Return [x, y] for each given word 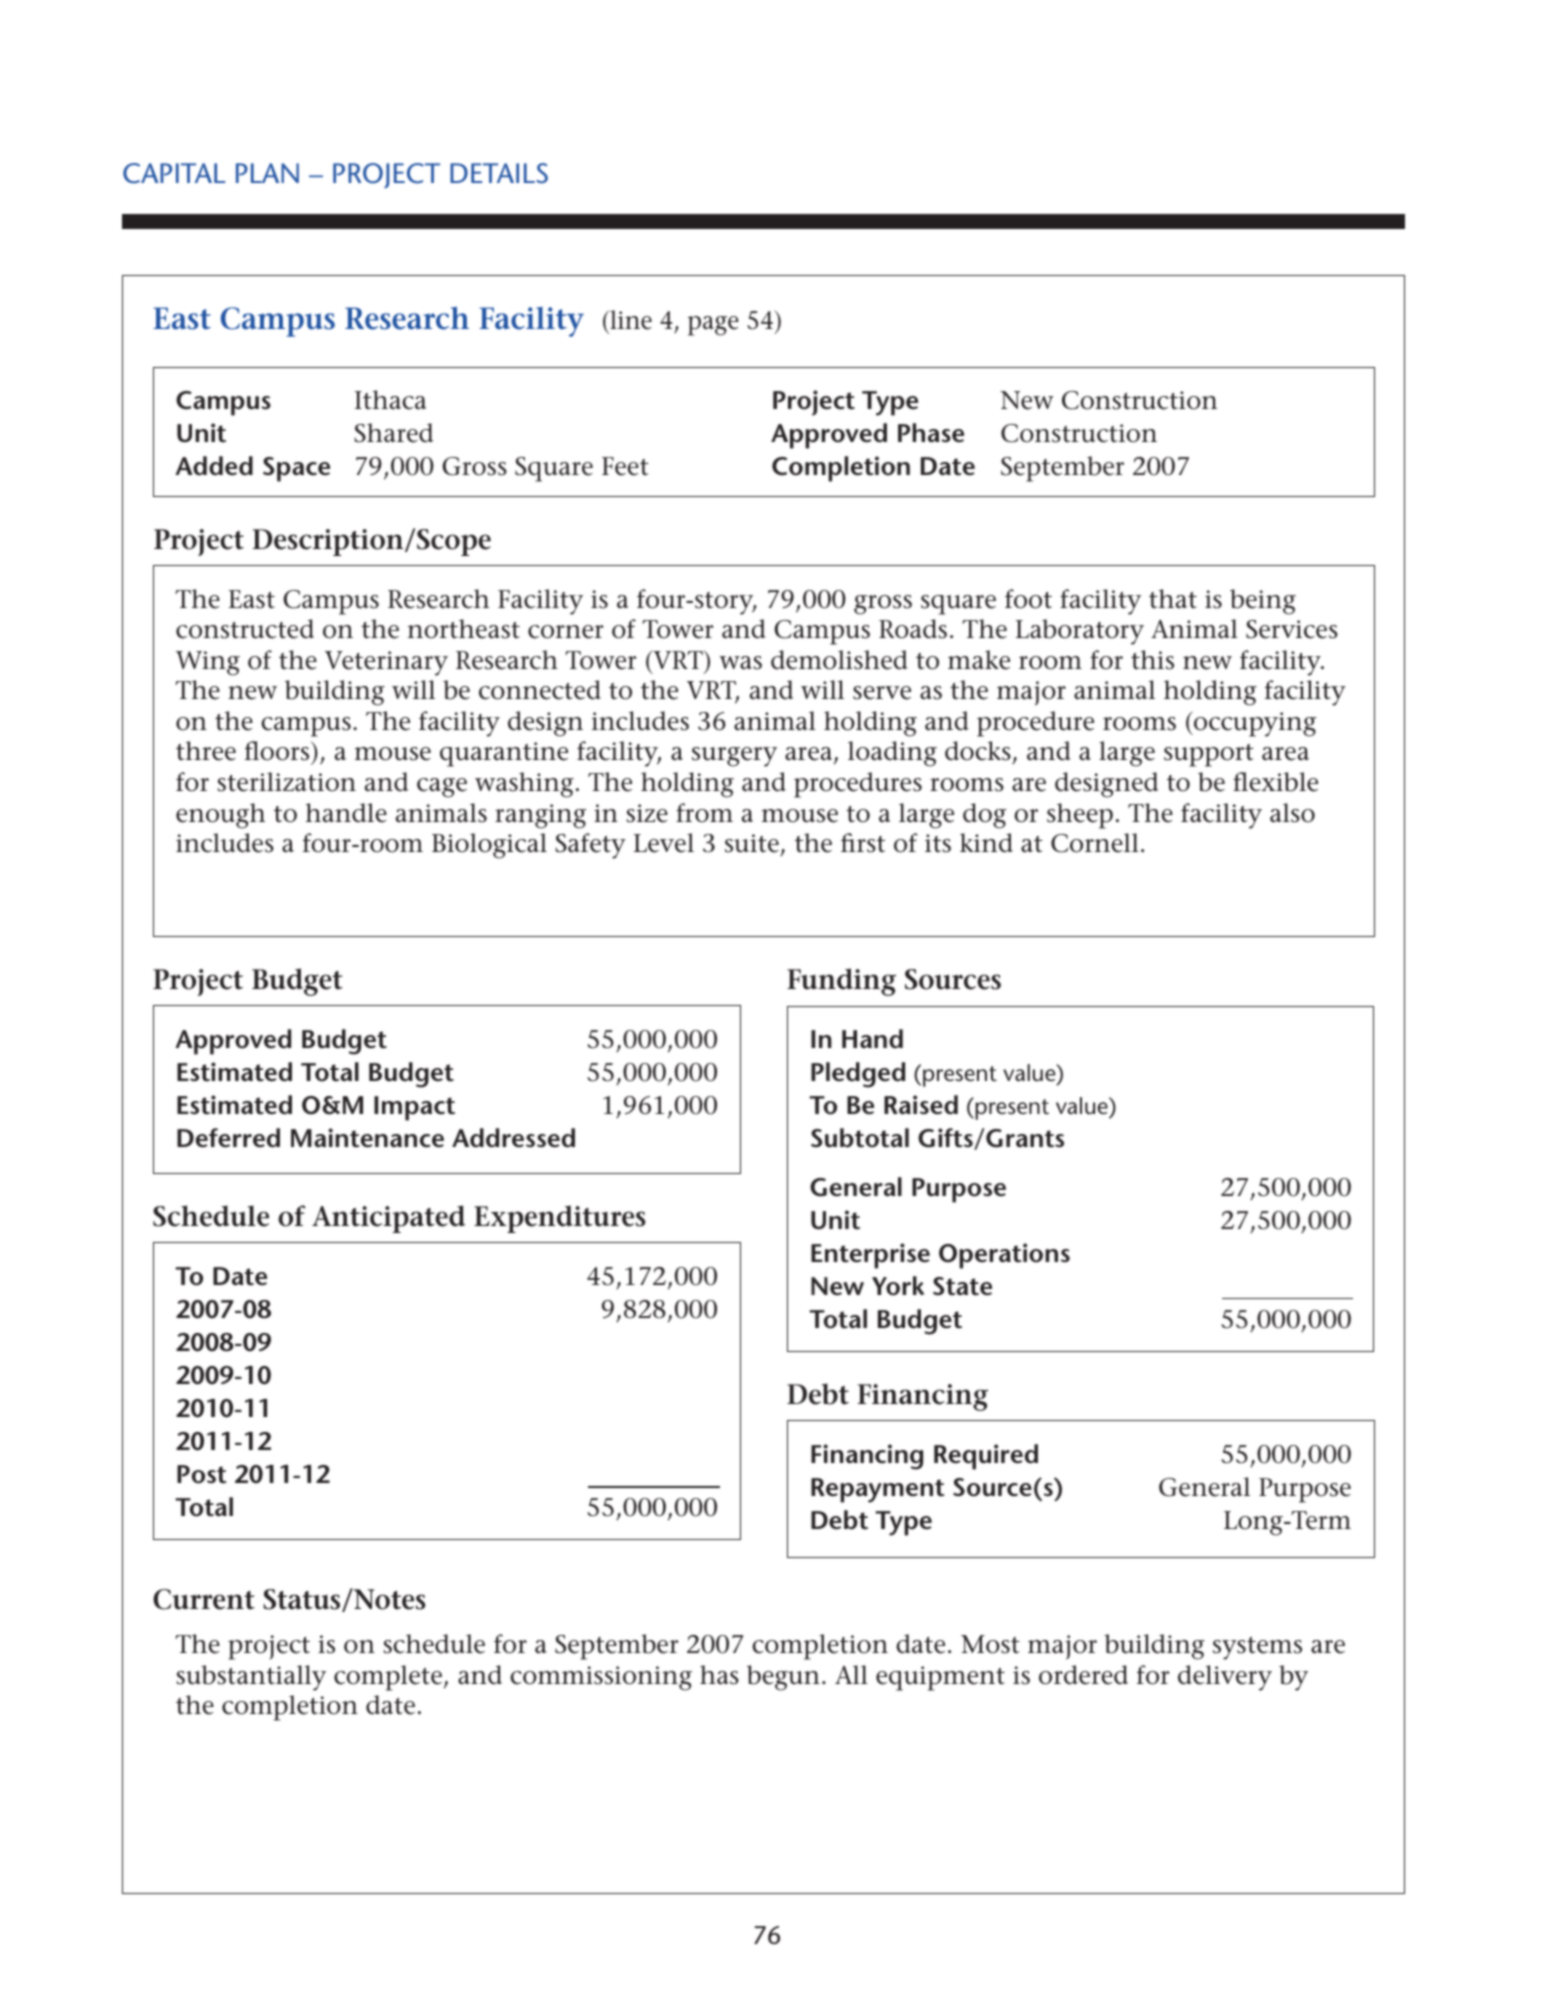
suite [753, 845]
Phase [931, 433]
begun [783, 1678]
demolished [839, 660]
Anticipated [388, 1219]
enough [220, 816]
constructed [245, 629]
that [1173, 599]
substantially [251, 1678]
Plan [267, 173]
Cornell [1095, 843]
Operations [1004, 1256]
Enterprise [870, 1256]
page [713, 326]
